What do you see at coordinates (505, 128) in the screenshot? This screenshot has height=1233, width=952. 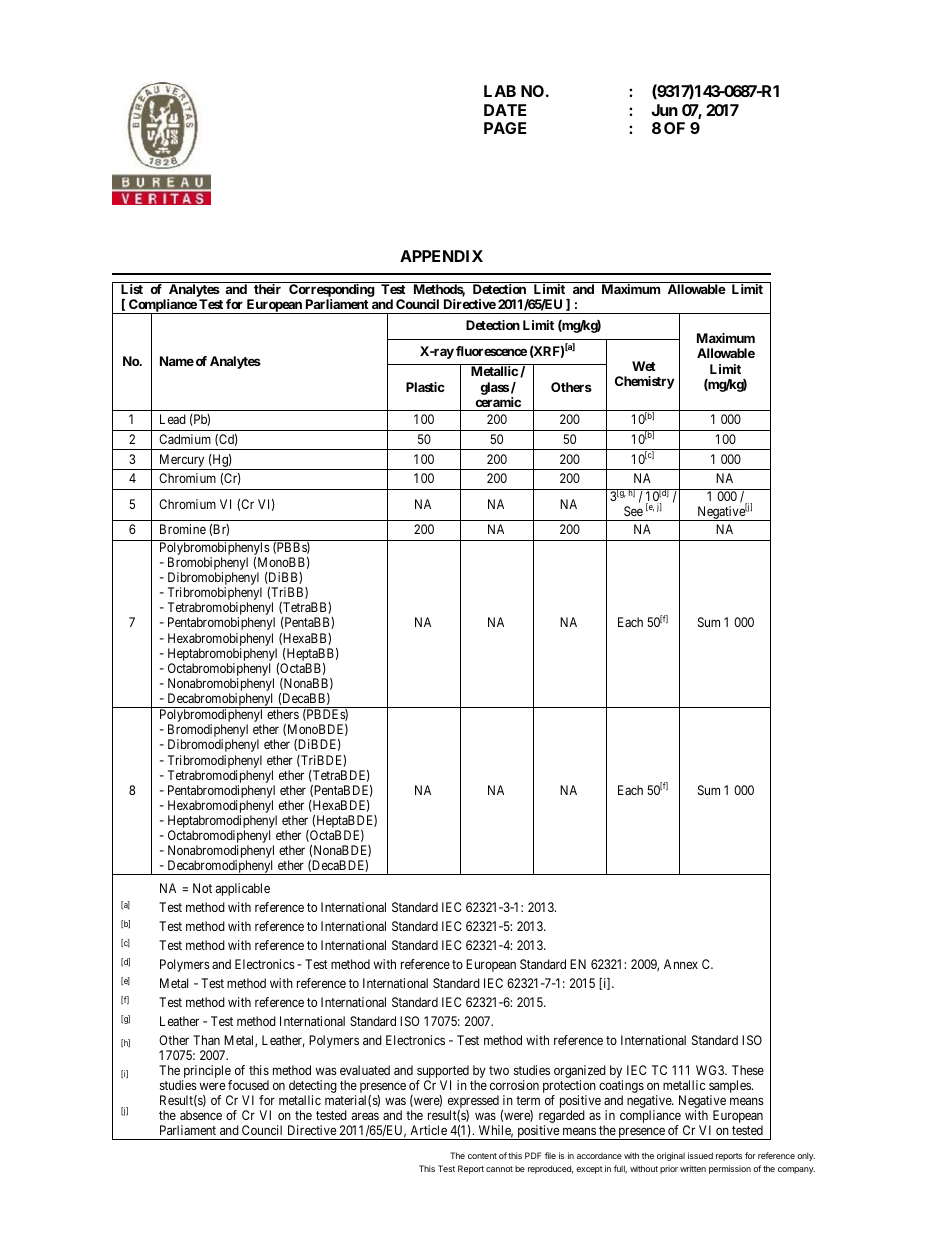 I see `PAGE` at bounding box center [505, 128].
